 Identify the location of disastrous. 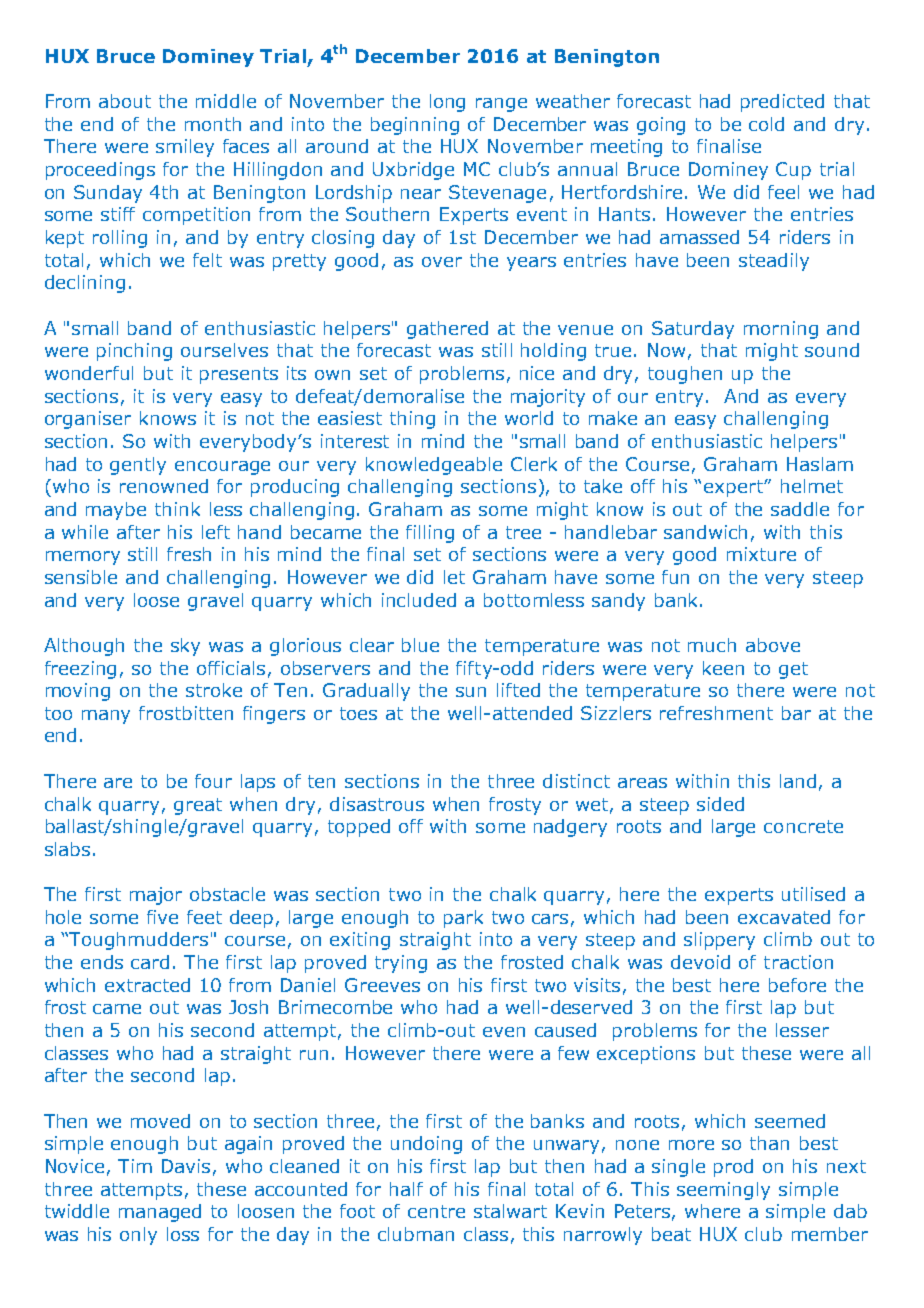
(377, 804).
